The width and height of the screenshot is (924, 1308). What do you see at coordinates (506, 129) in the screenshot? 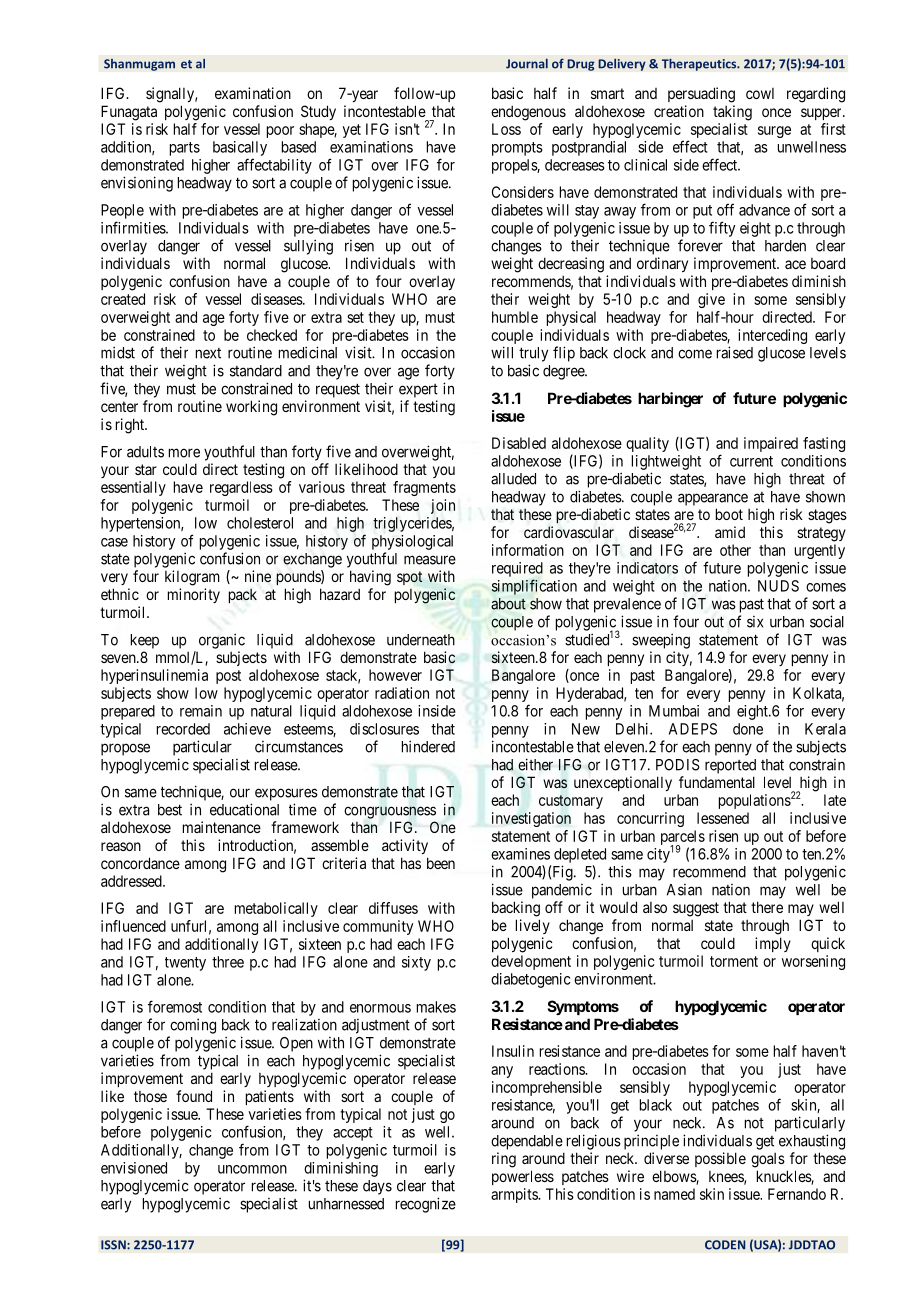
I see `Loss` at bounding box center [506, 129].
